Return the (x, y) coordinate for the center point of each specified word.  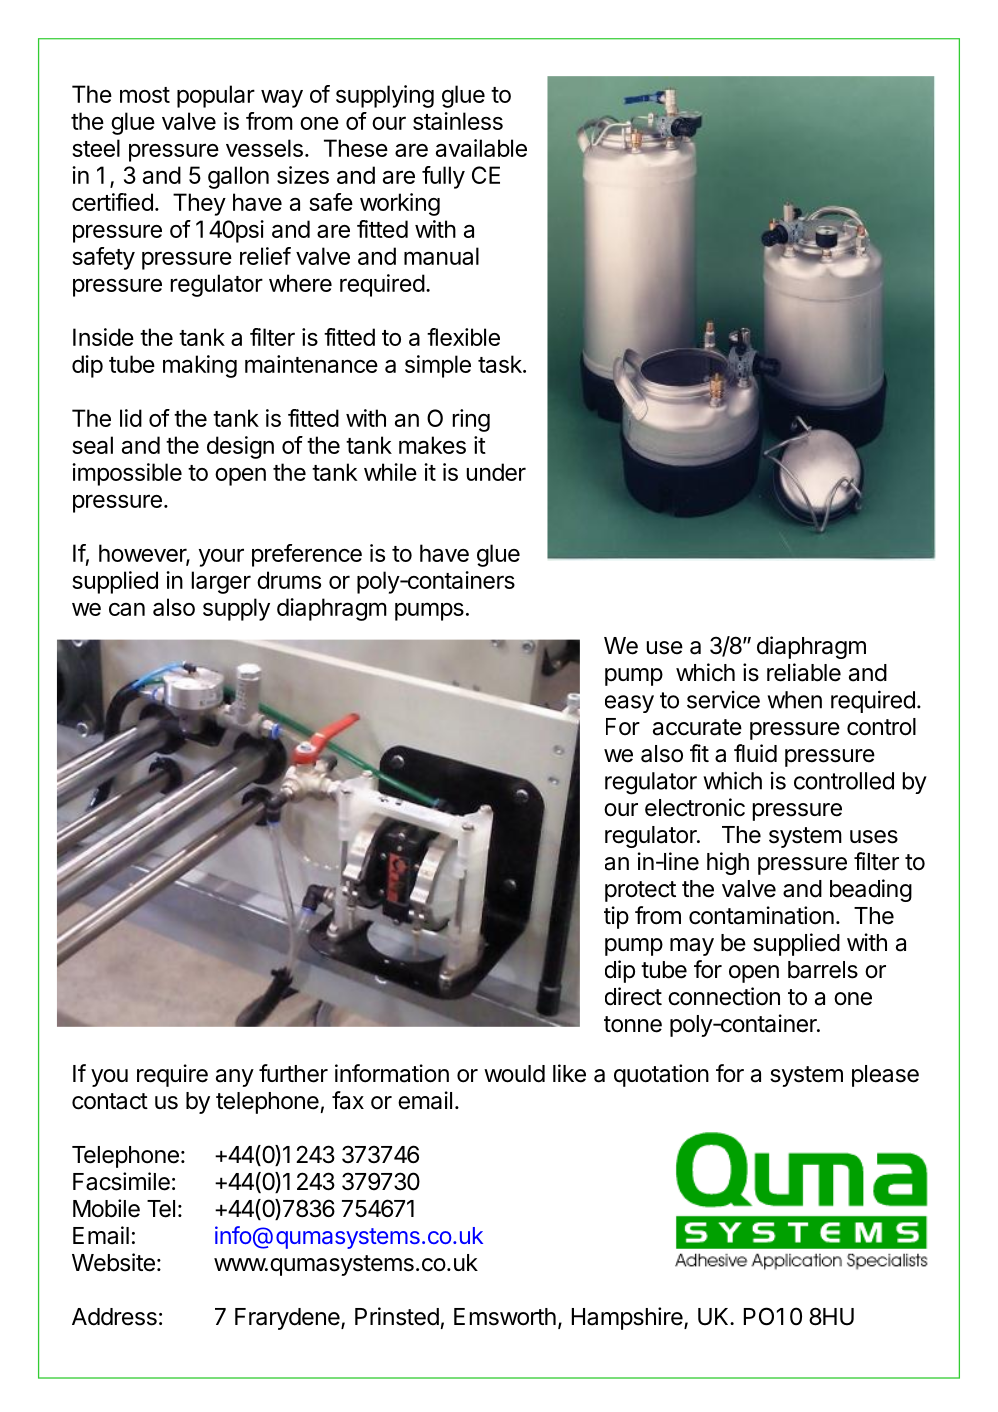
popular (216, 96)
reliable (804, 672)
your (221, 557)
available (481, 148)
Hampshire (628, 1318)
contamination (761, 915)
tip (616, 917)
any (235, 1078)
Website (113, 1262)
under (496, 472)
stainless (458, 121)
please (885, 1076)
